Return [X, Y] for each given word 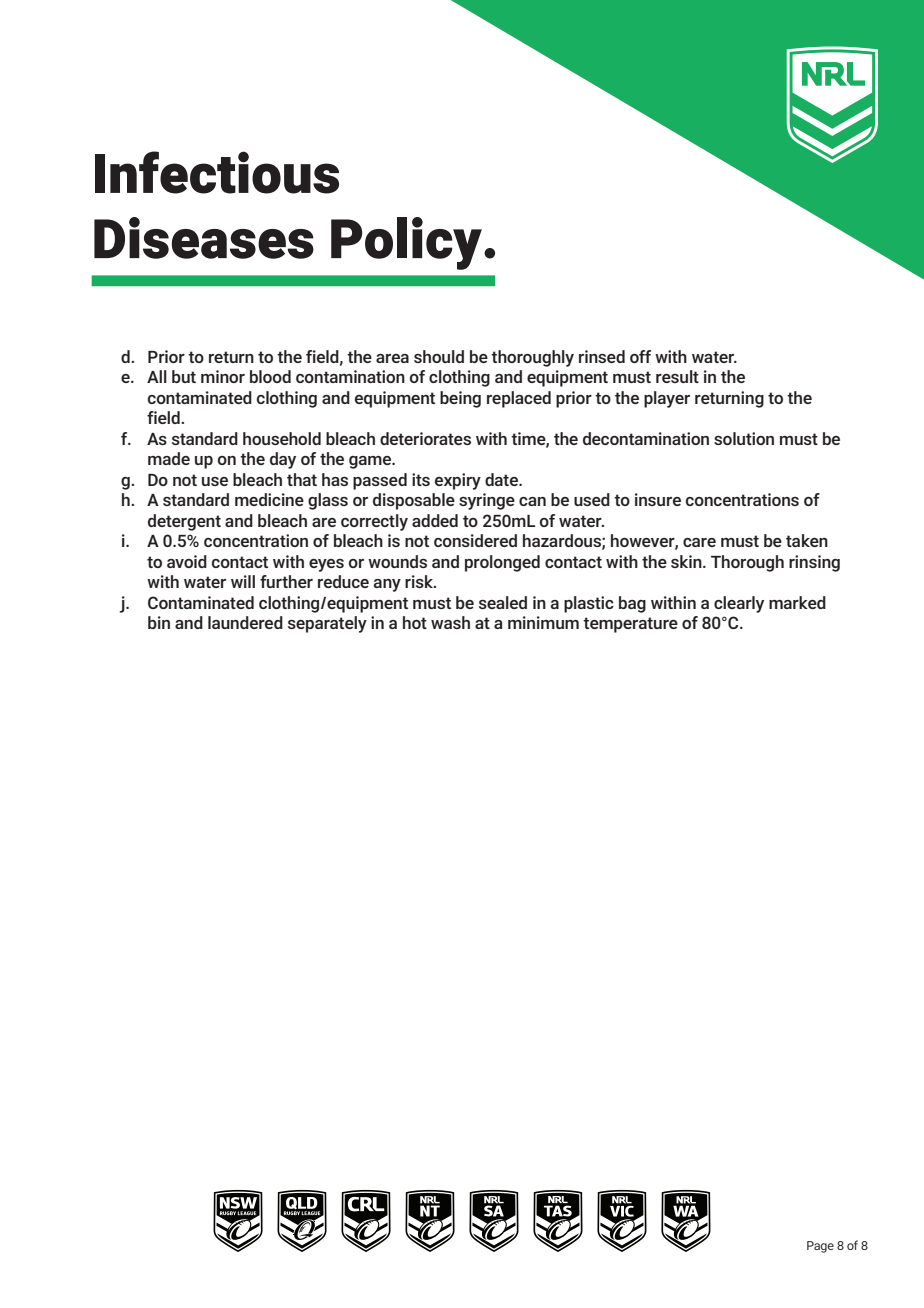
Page [820, 1247]
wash [450, 622]
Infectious [217, 172]
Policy [406, 243]
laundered [245, 622]
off [640, 356]
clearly [739, 604]
